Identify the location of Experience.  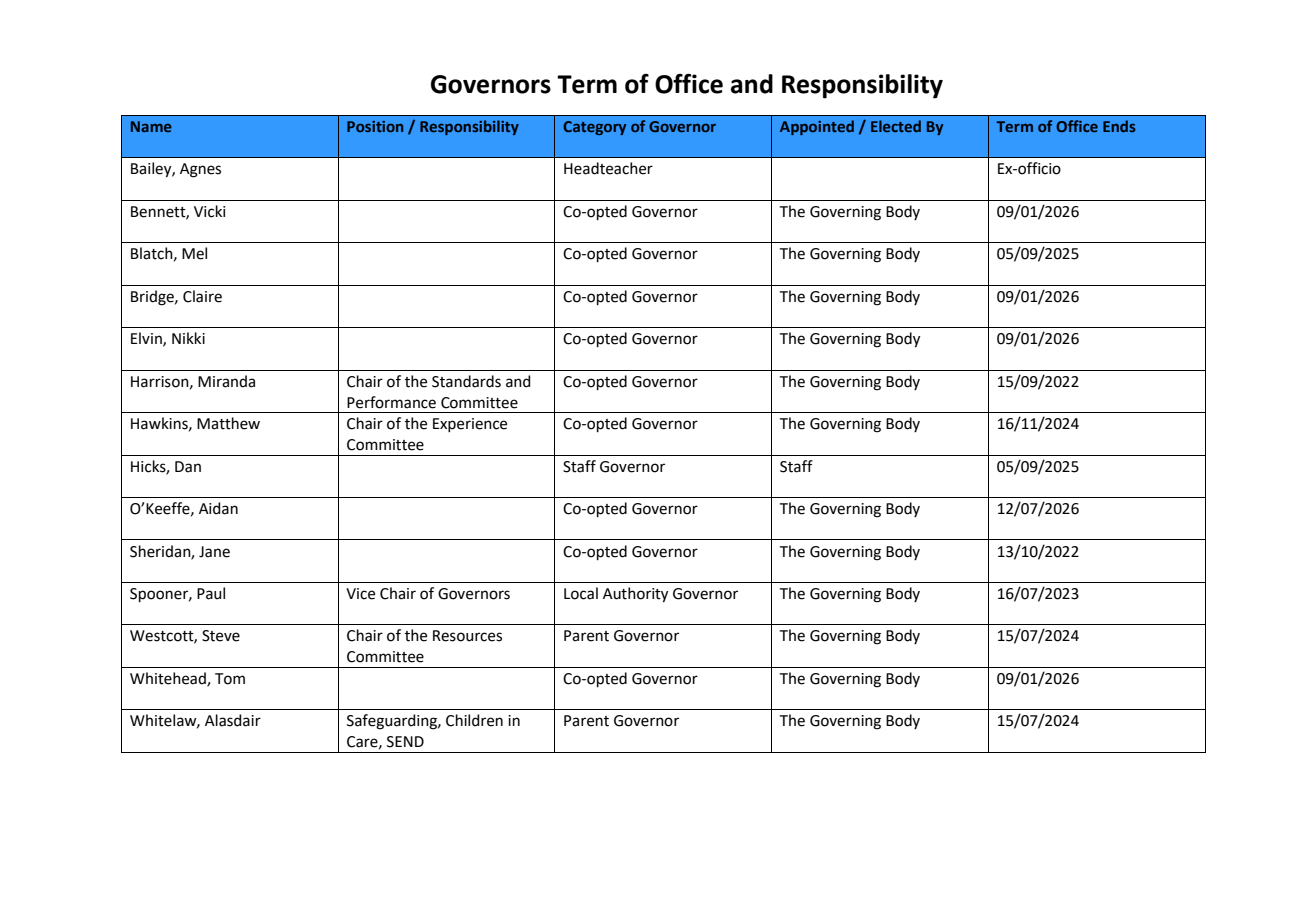
(470, 425).
